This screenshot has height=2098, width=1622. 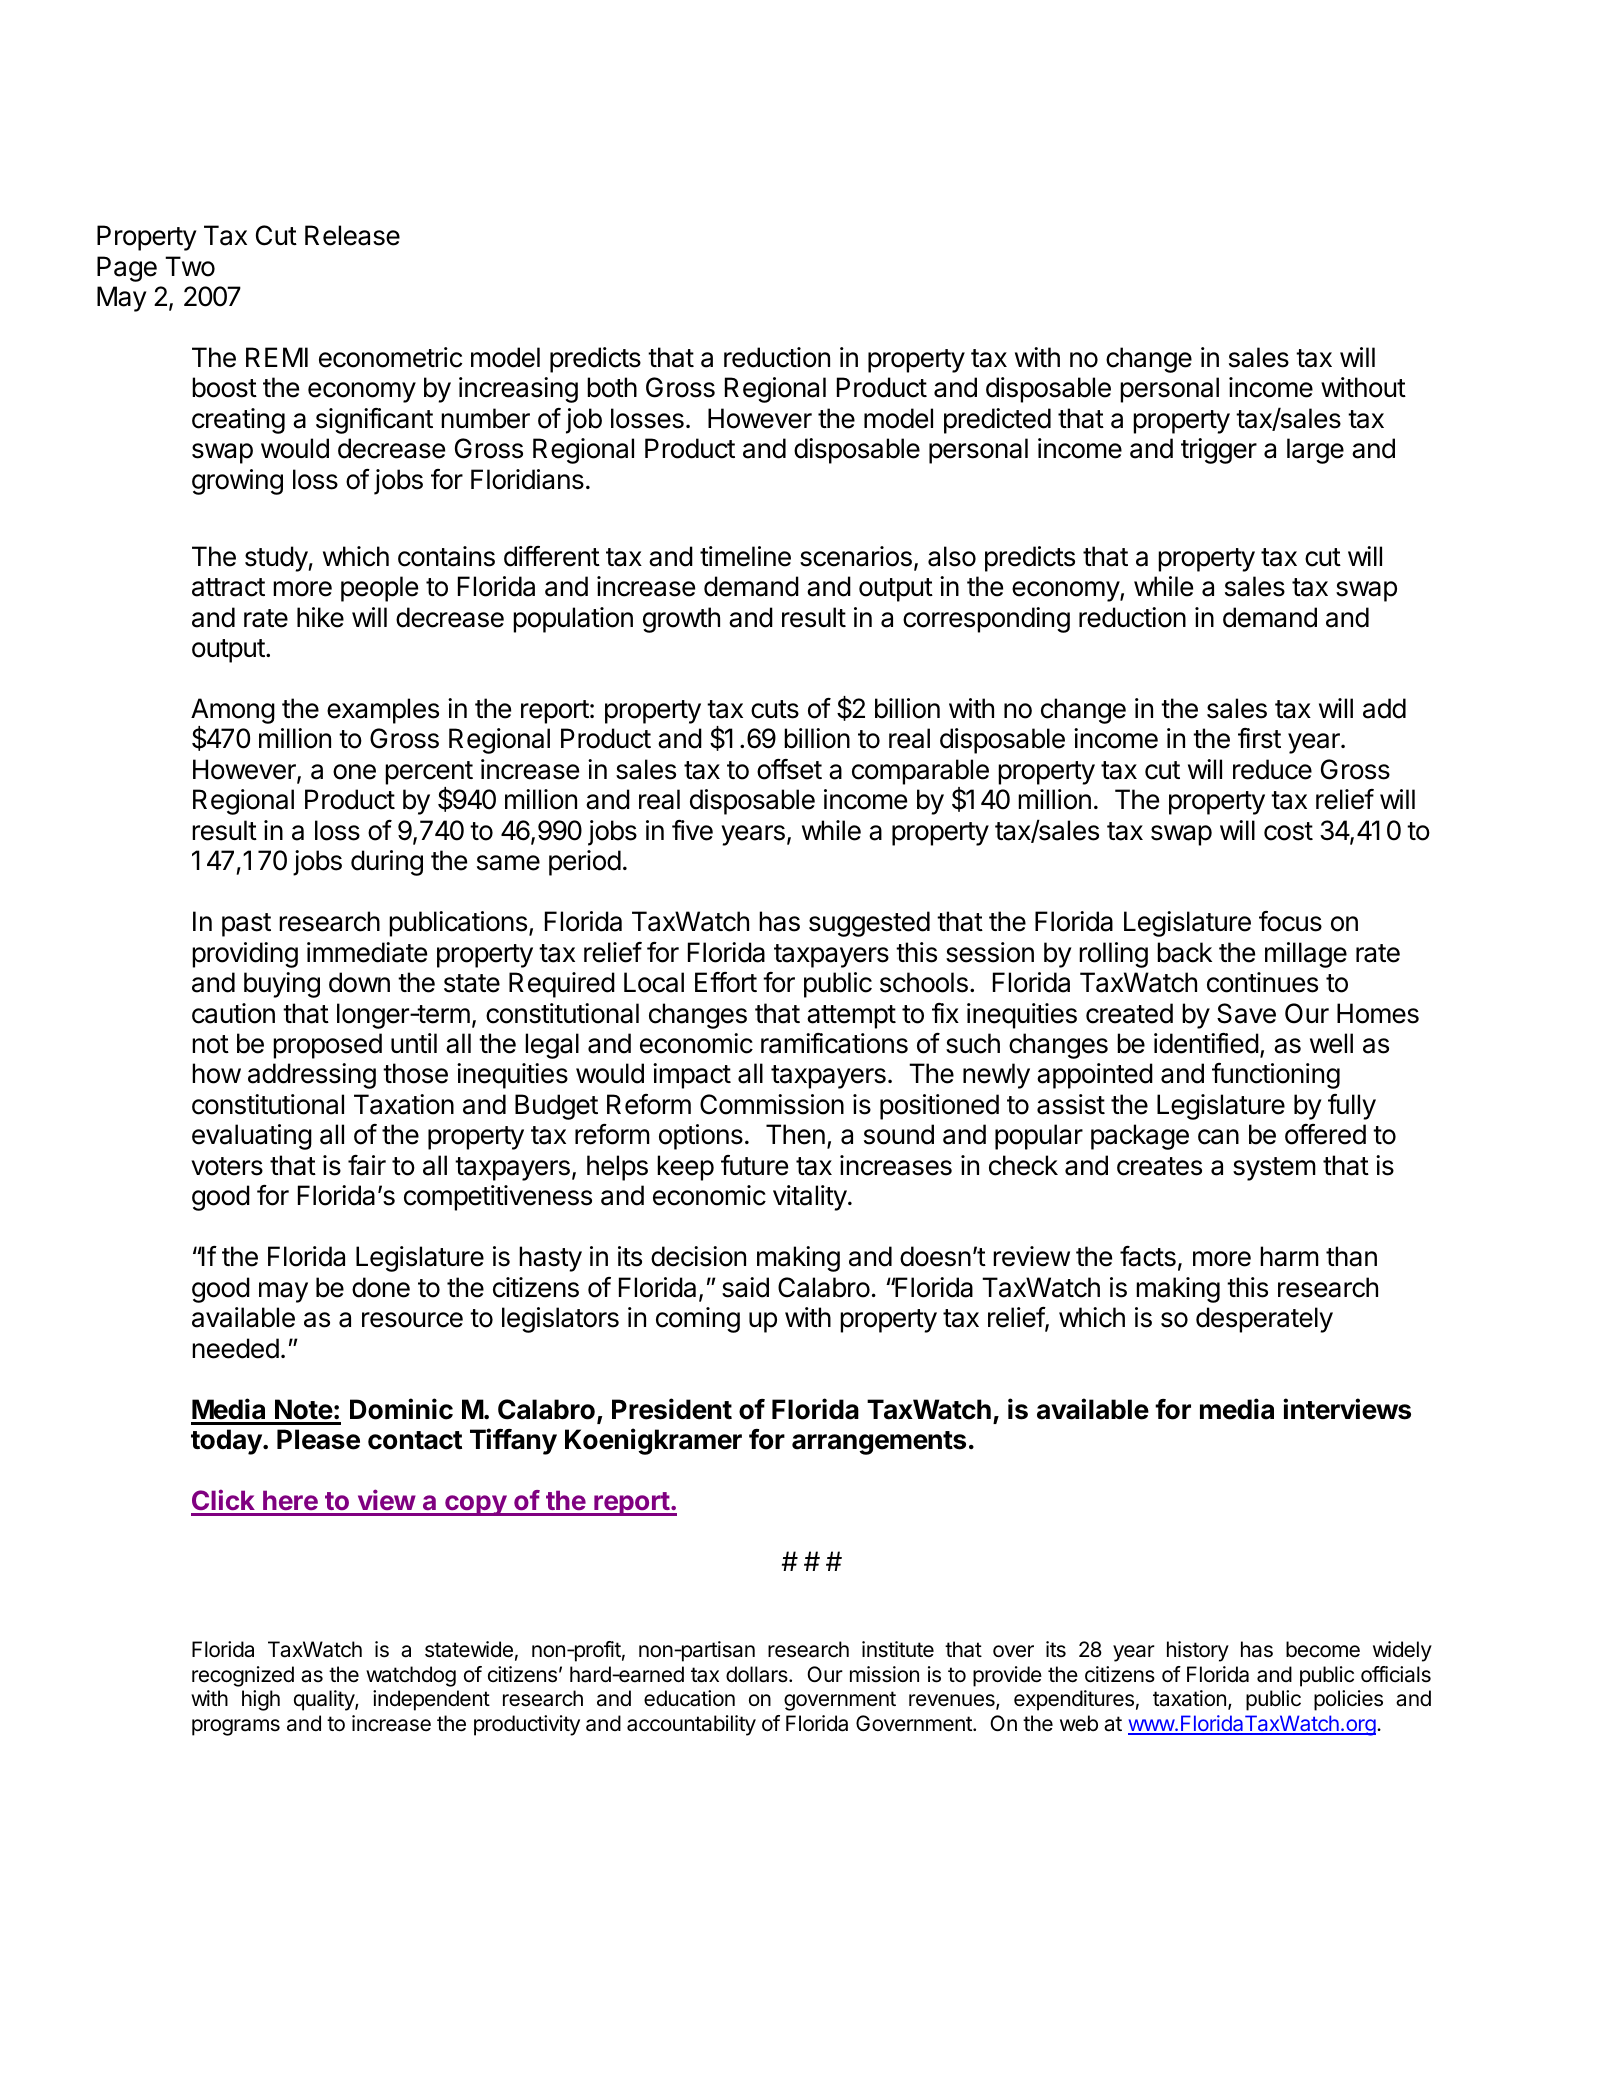 What do you see at coordinates (282, 985) in the screenshot?
I see `buying` at bounding box center [282, 985].
